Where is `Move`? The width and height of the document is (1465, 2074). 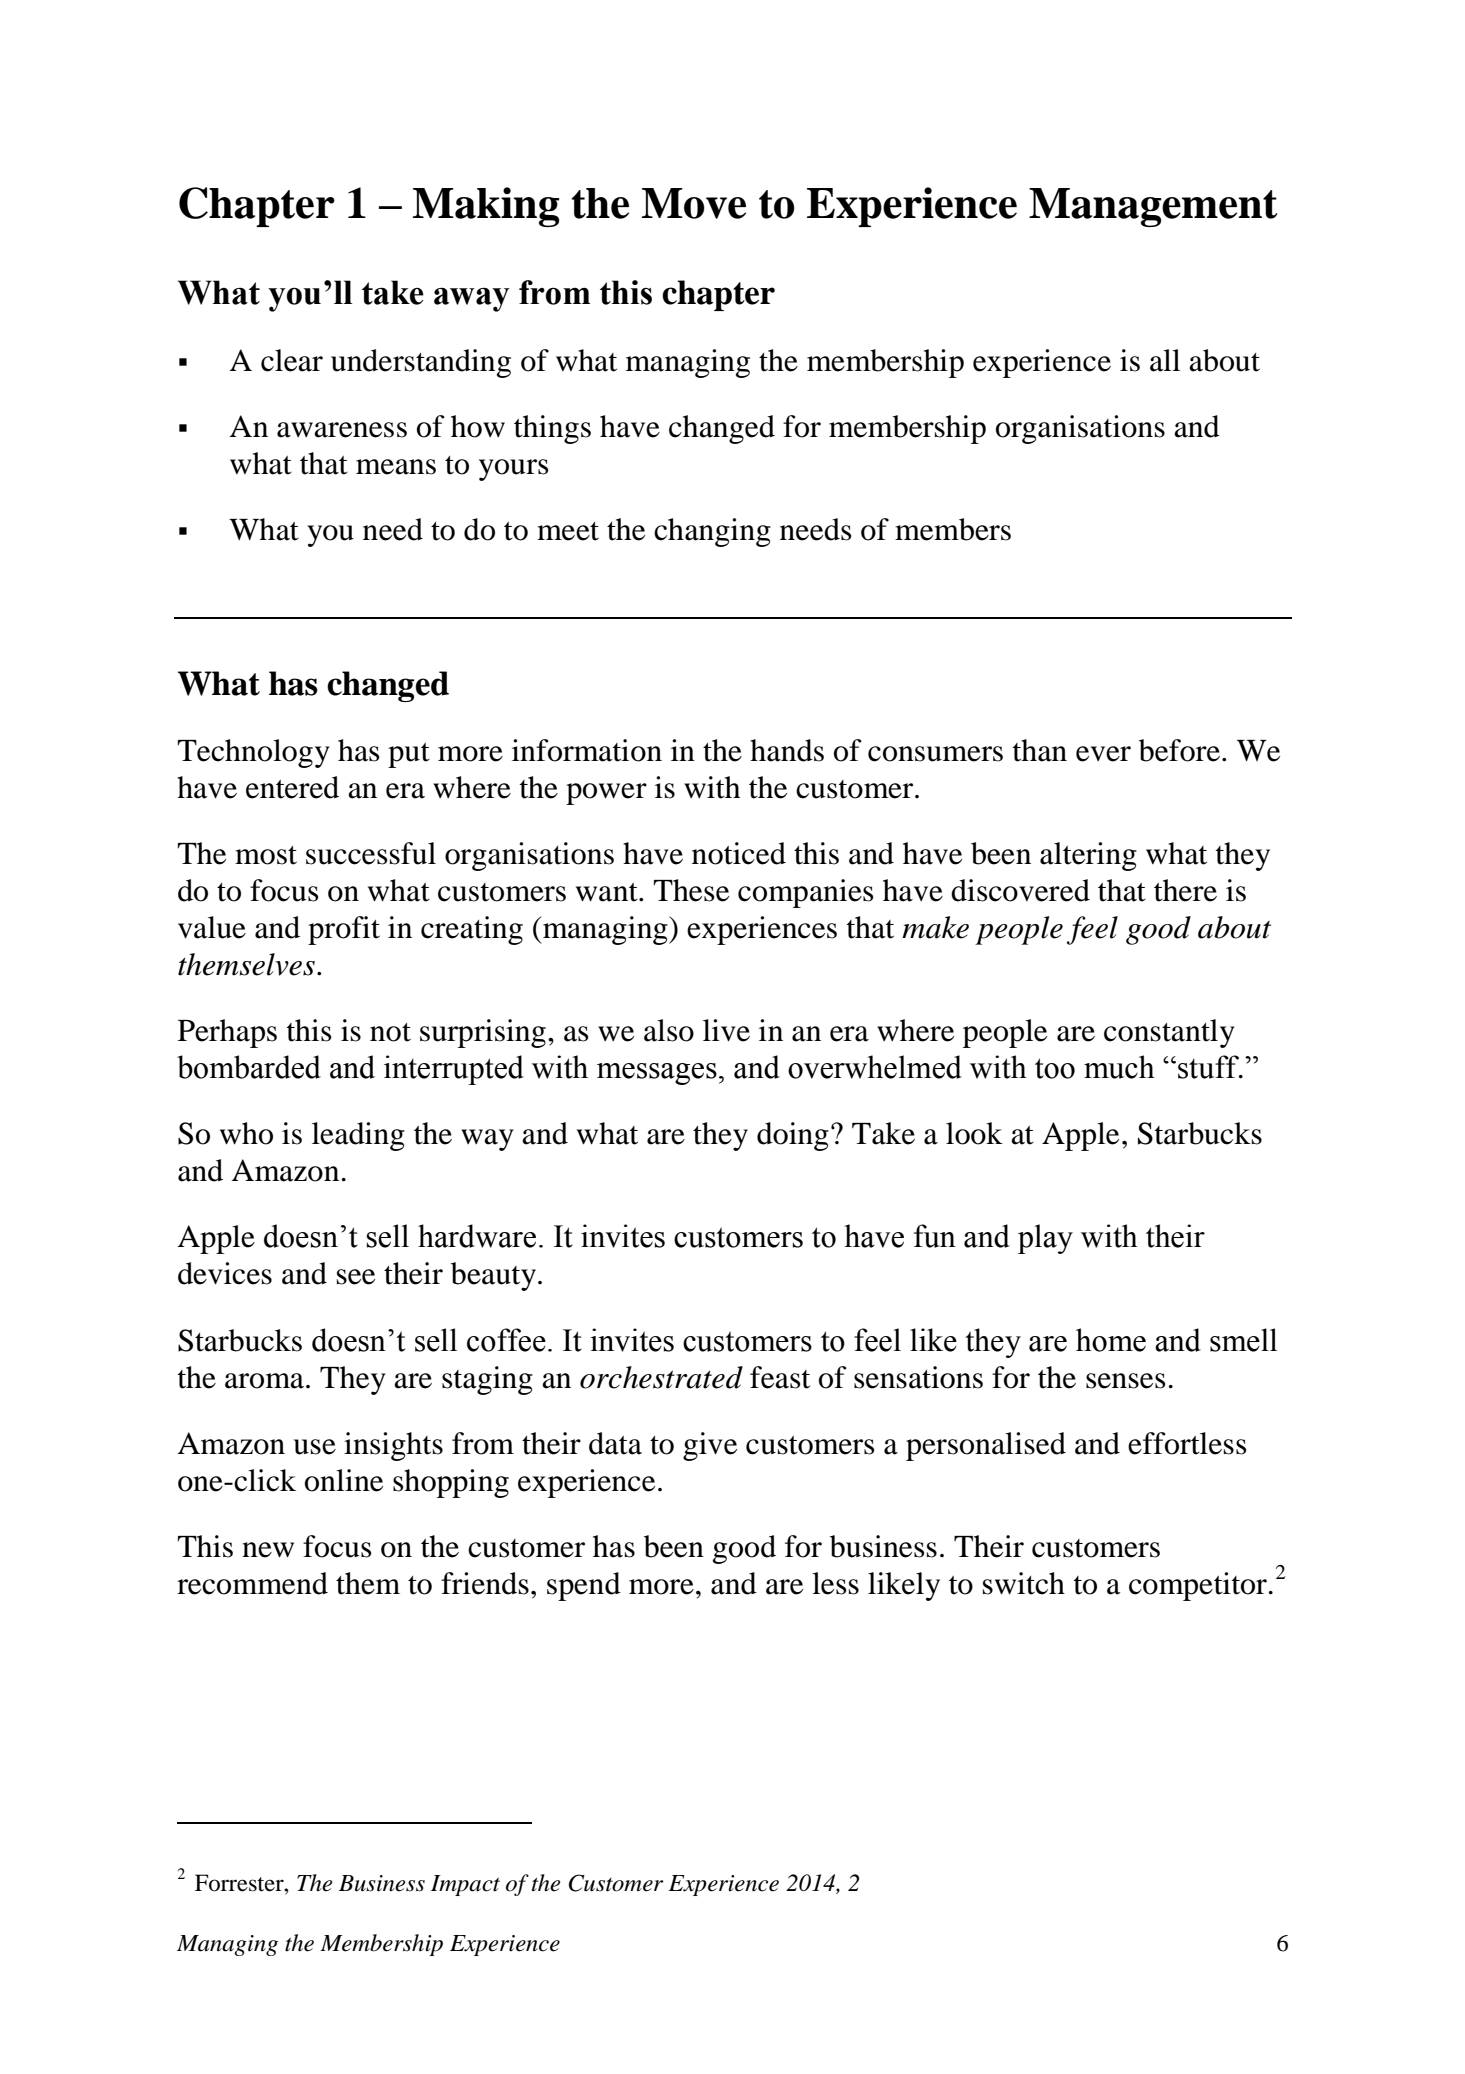
Move is located at coordinates (694, 203).
